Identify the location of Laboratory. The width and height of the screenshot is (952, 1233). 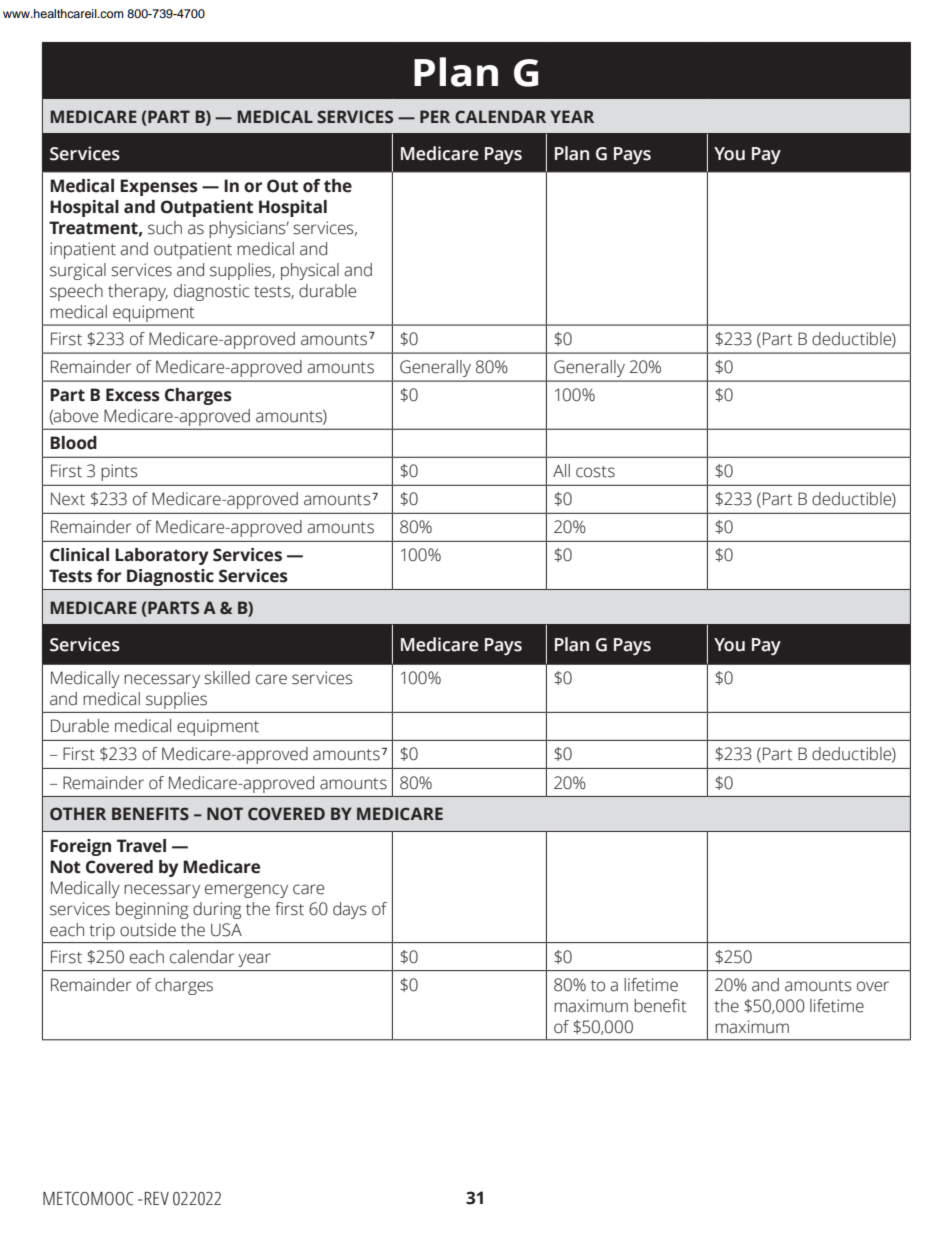
(161, 556).
